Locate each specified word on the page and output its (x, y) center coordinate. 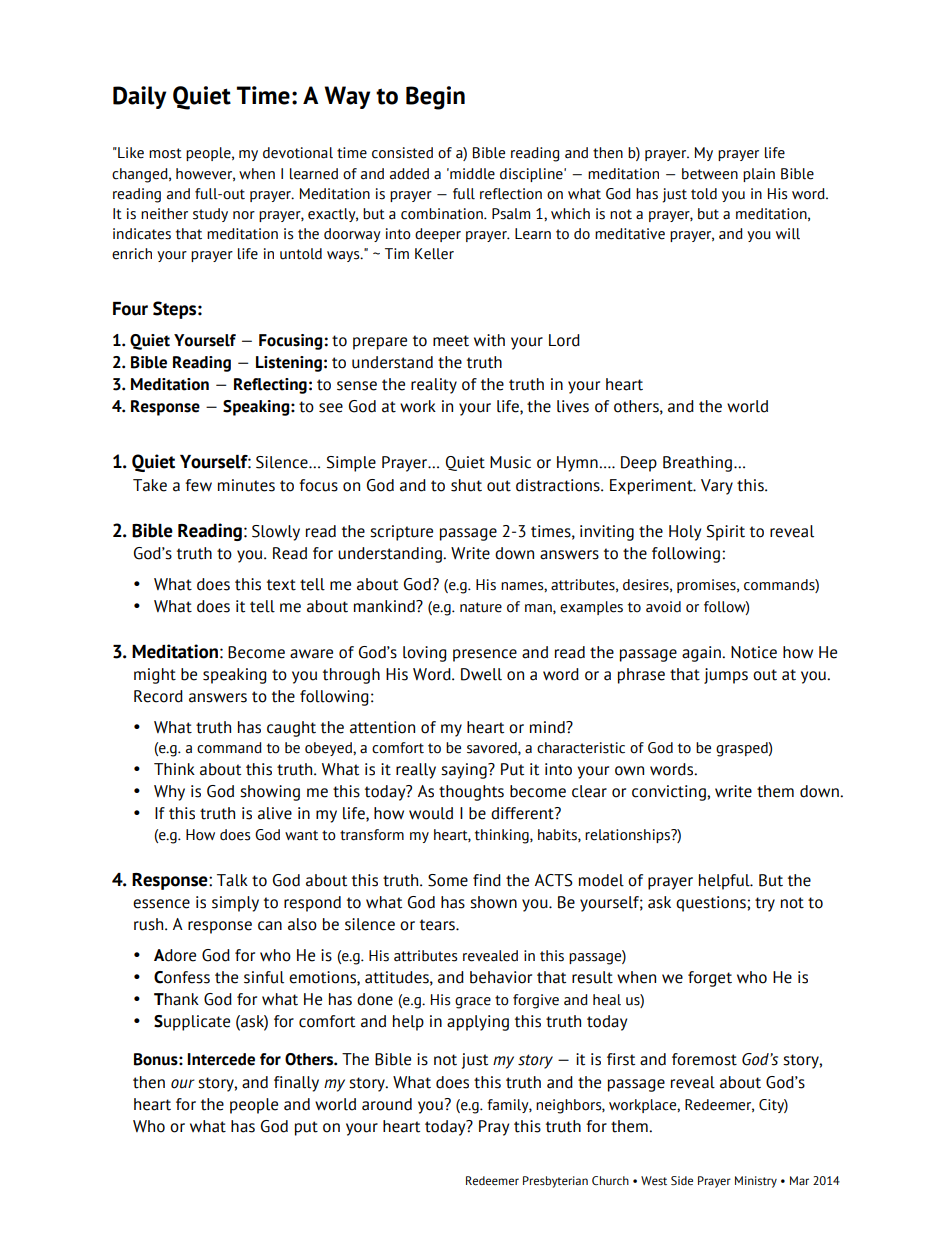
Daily (139, 97)
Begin (435, 98)
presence (485, 655)
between (710, 174)
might (155, 676)
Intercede (221, 1059)
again (702, 654)
